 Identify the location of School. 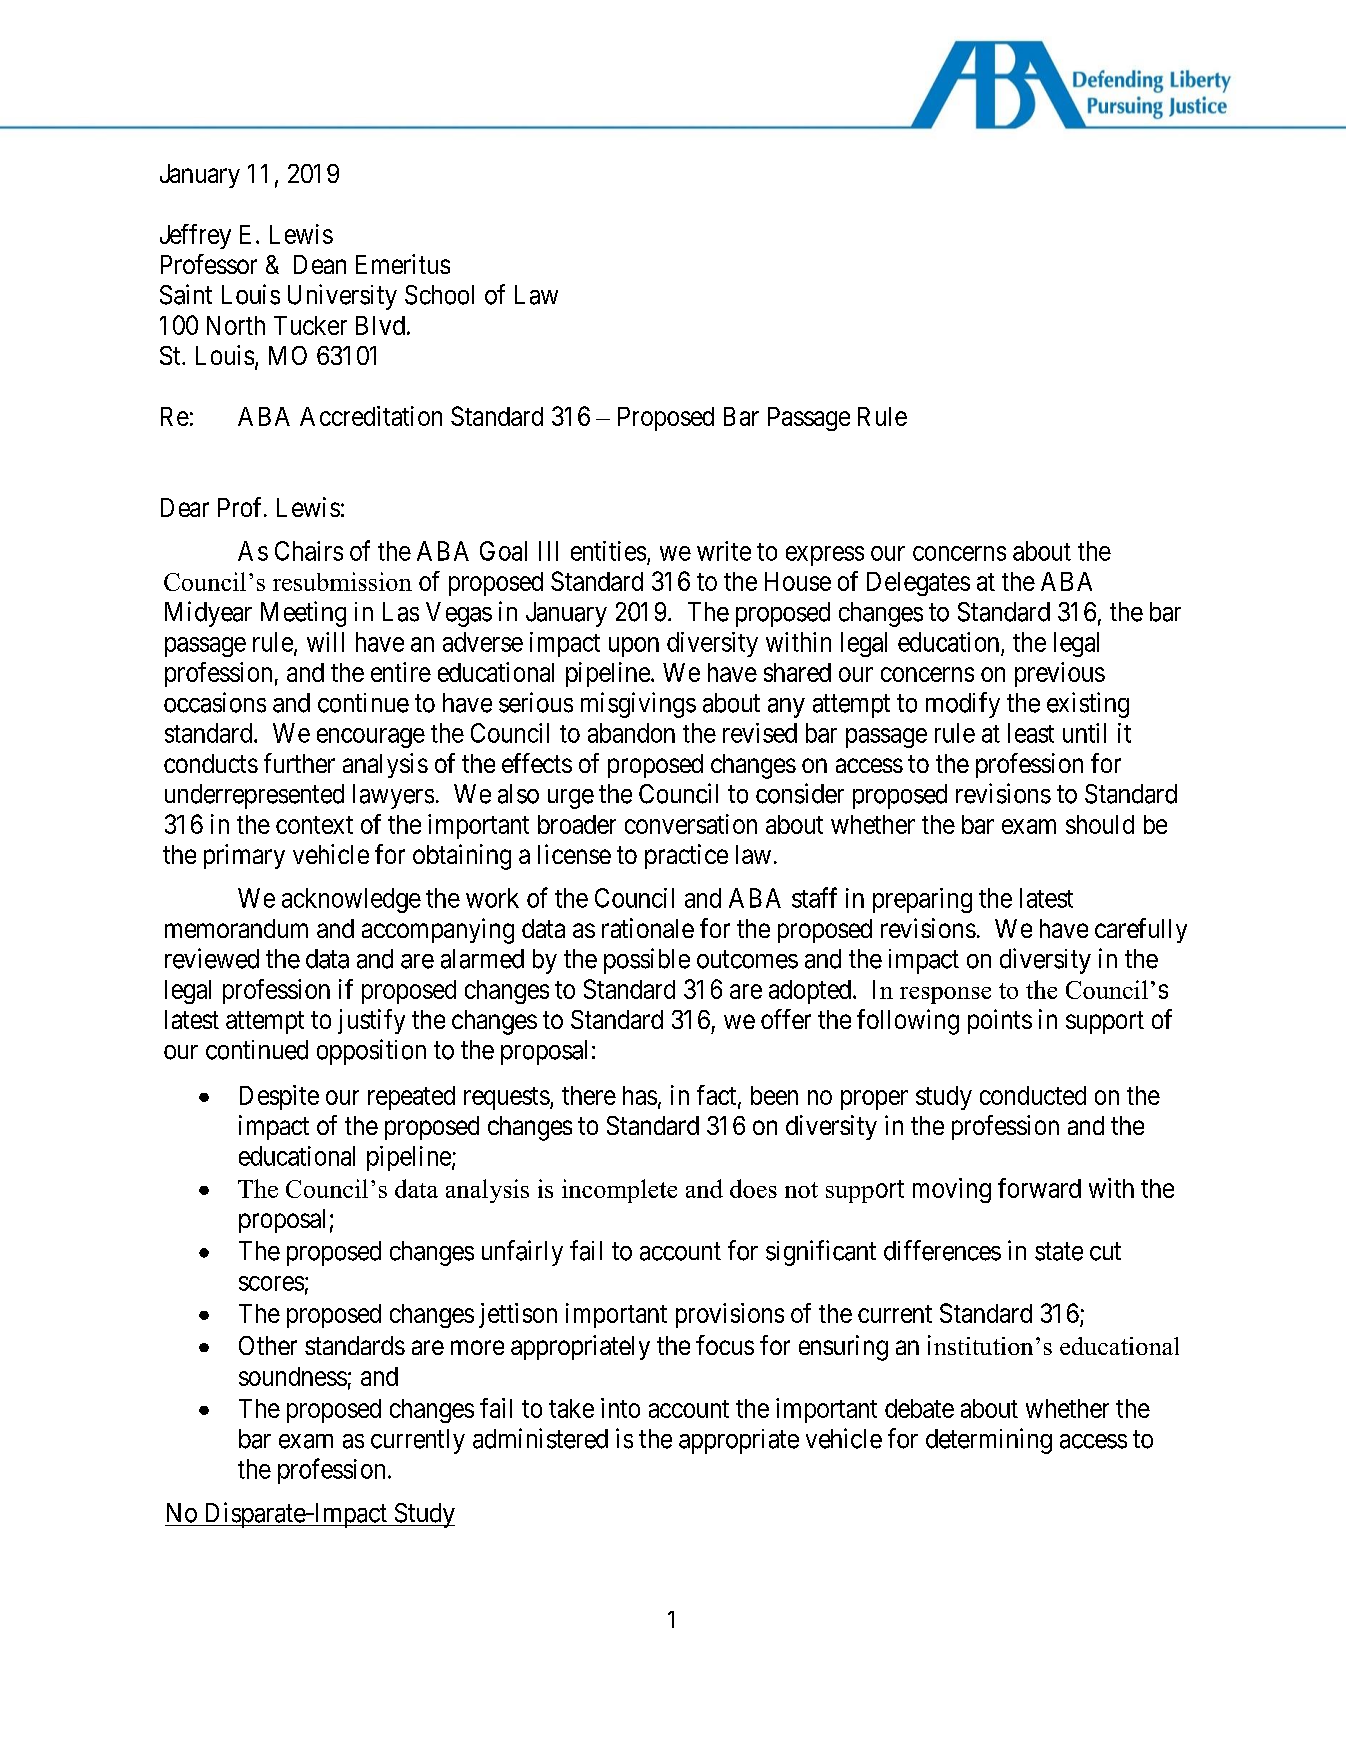
(439, 295).
